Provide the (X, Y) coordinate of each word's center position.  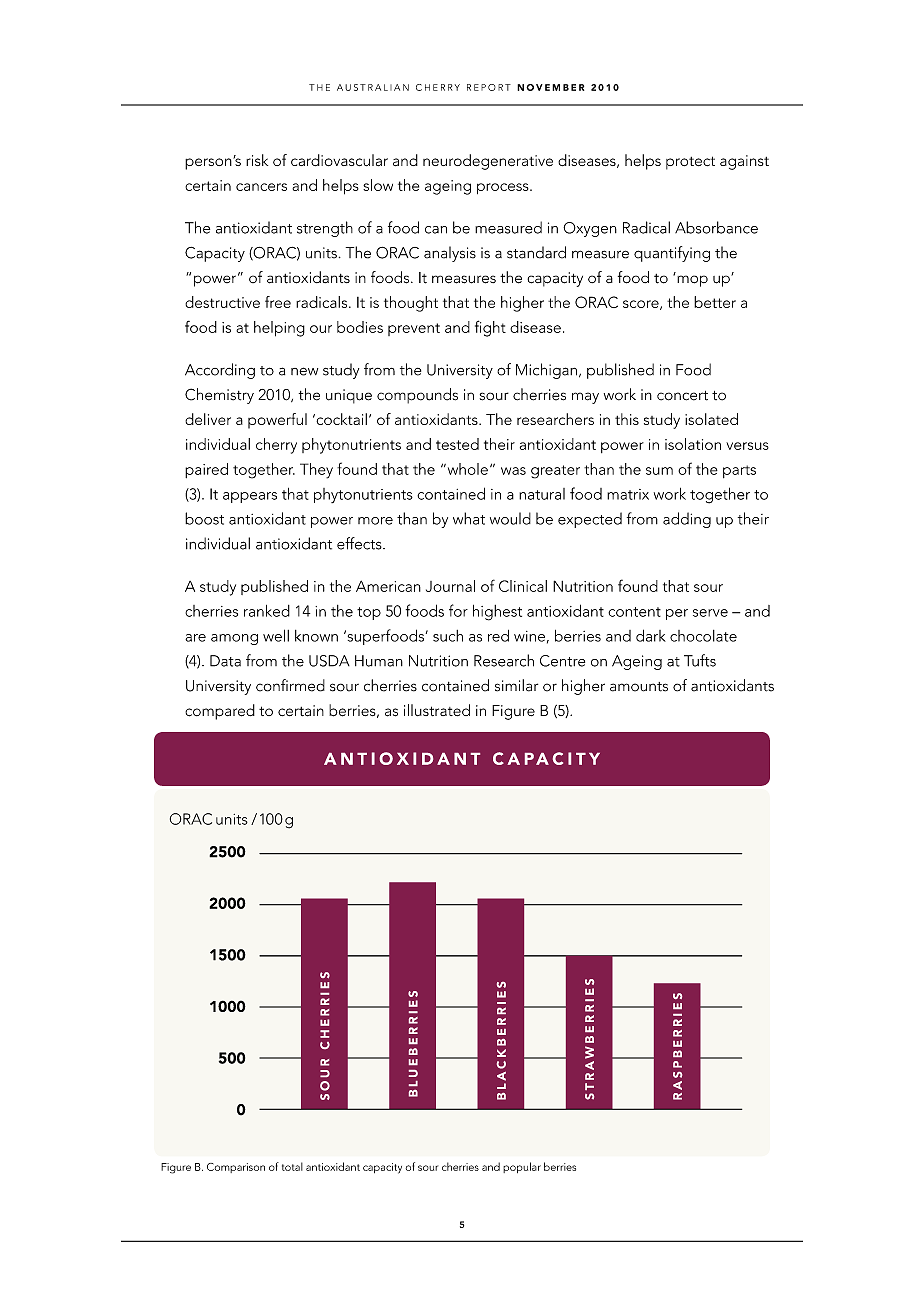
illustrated (437, 710)
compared (220, 712)
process (504, 188)
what (469, 518)
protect (690, 163)
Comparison (236, 1168)
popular (522, 1167)
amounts (639, 687)
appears (250, 497)
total (292, 1166)
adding (687, 520)
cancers (261, 187)
